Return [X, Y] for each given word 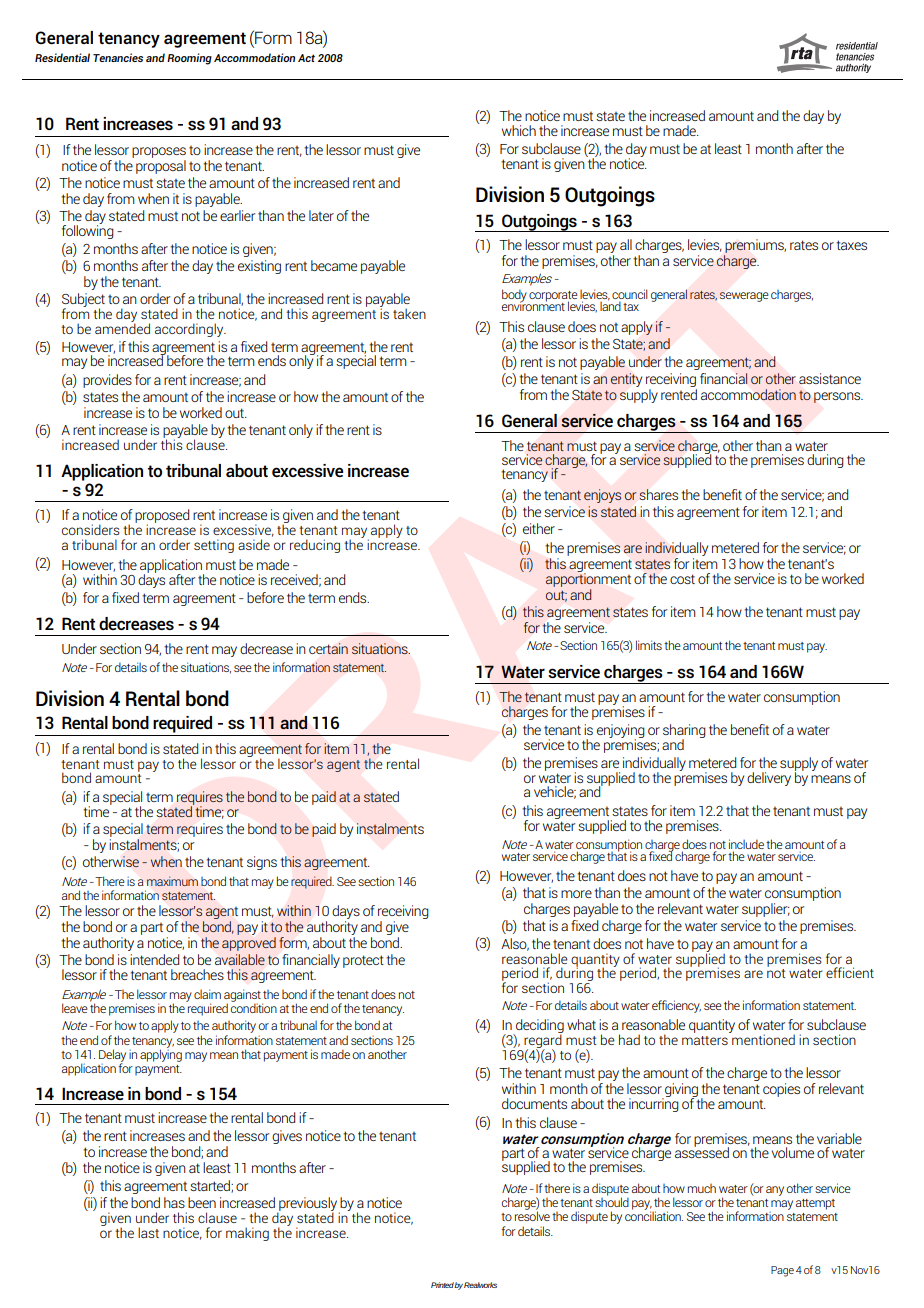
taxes [851, 245]
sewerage [744, 297]
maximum [172, 881]
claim [207, 994]
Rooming [189, 59]
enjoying [621, 732]
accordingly [190, 330]
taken [409, 313]
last [148, 1232]
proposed [162, 517]
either [539, 528]
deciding [539, 1027]
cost [682, 579]
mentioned [762, 1038]
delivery [769, 779]
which [519, 130]
